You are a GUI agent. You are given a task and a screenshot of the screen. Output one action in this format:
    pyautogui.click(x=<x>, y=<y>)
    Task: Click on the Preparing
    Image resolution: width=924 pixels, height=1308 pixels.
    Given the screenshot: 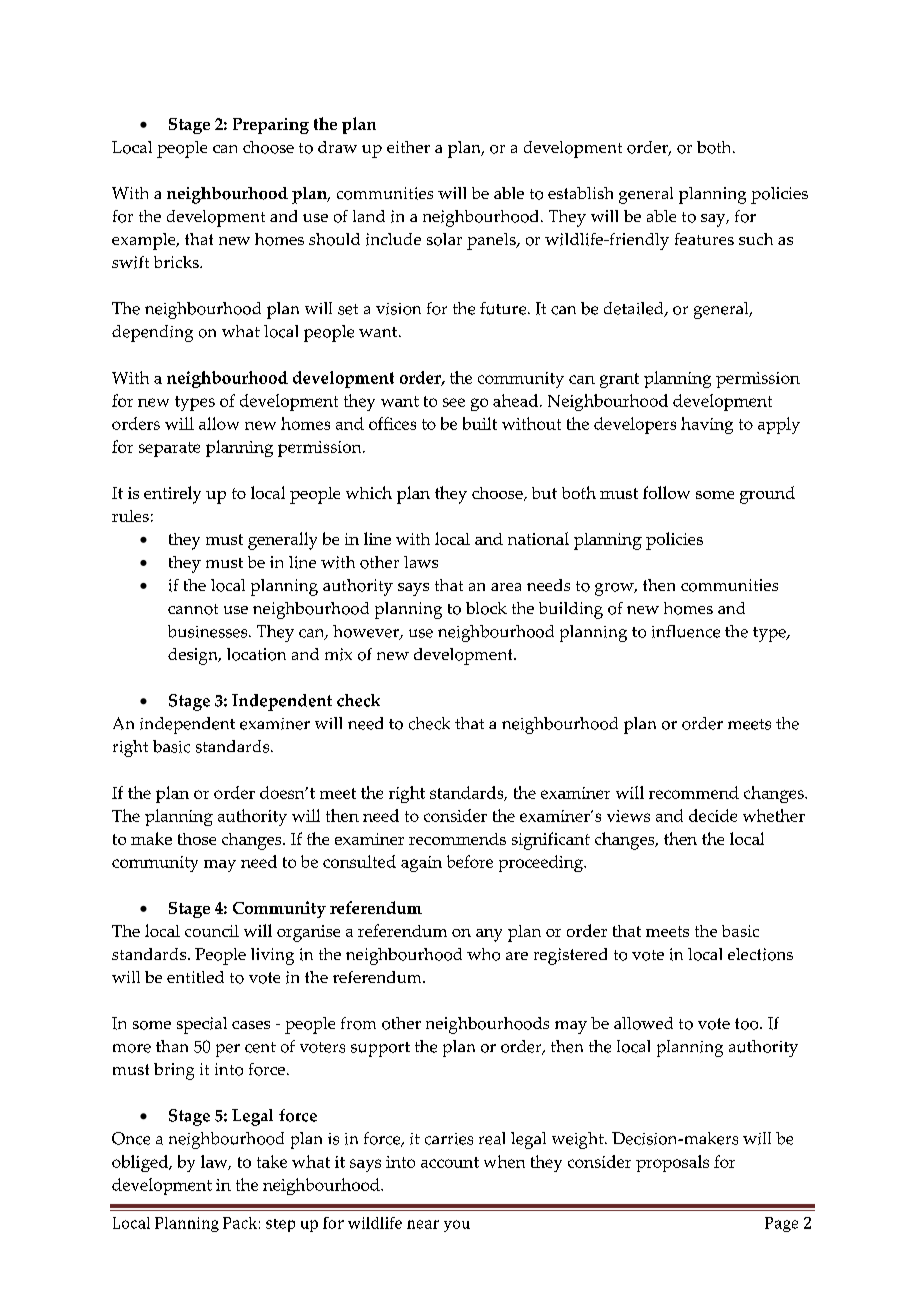 What is the action you would take?
    pyautogui.click(x=271, y=126)
